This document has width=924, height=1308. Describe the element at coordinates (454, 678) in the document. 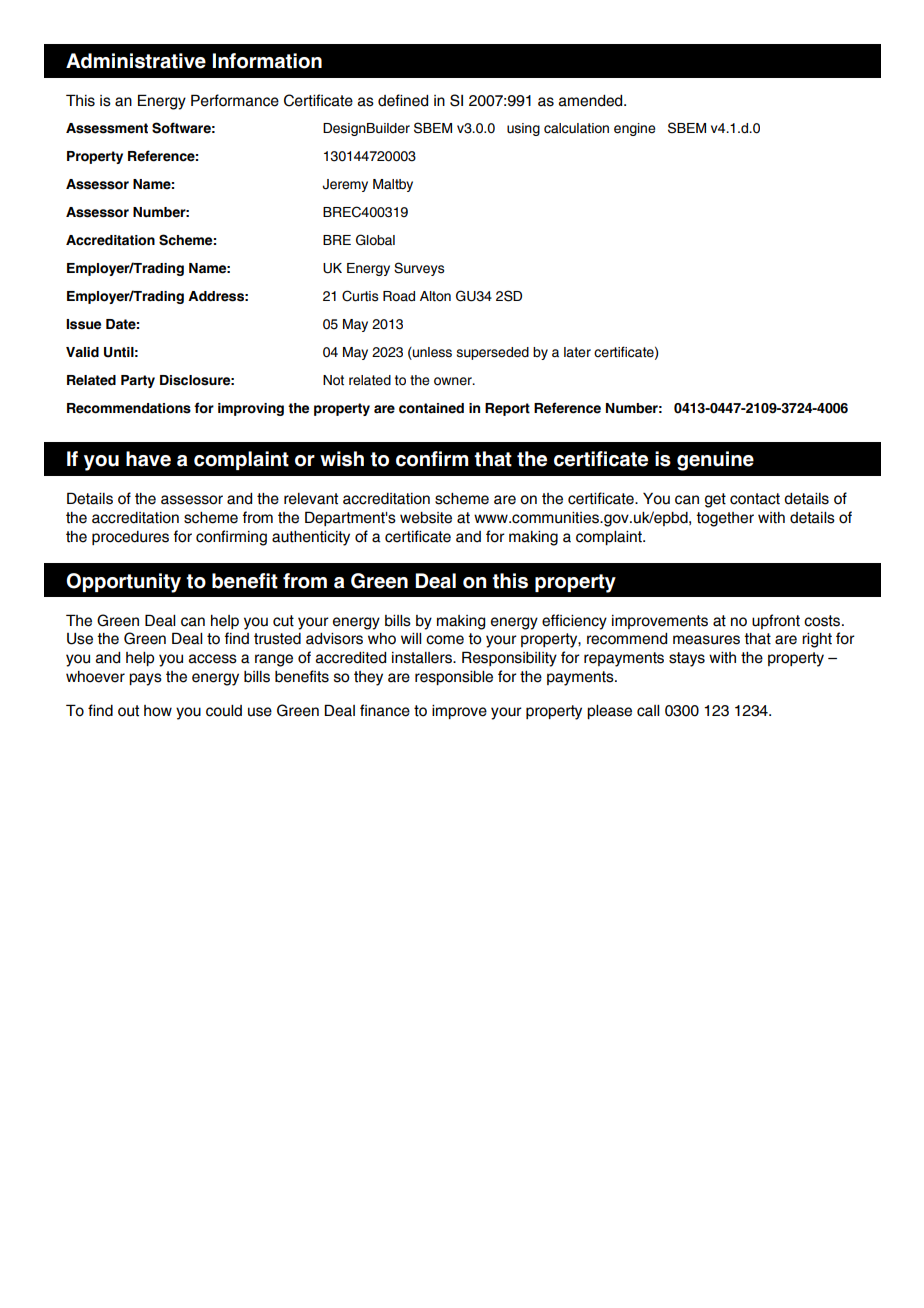

I see `responsible` at that location.
